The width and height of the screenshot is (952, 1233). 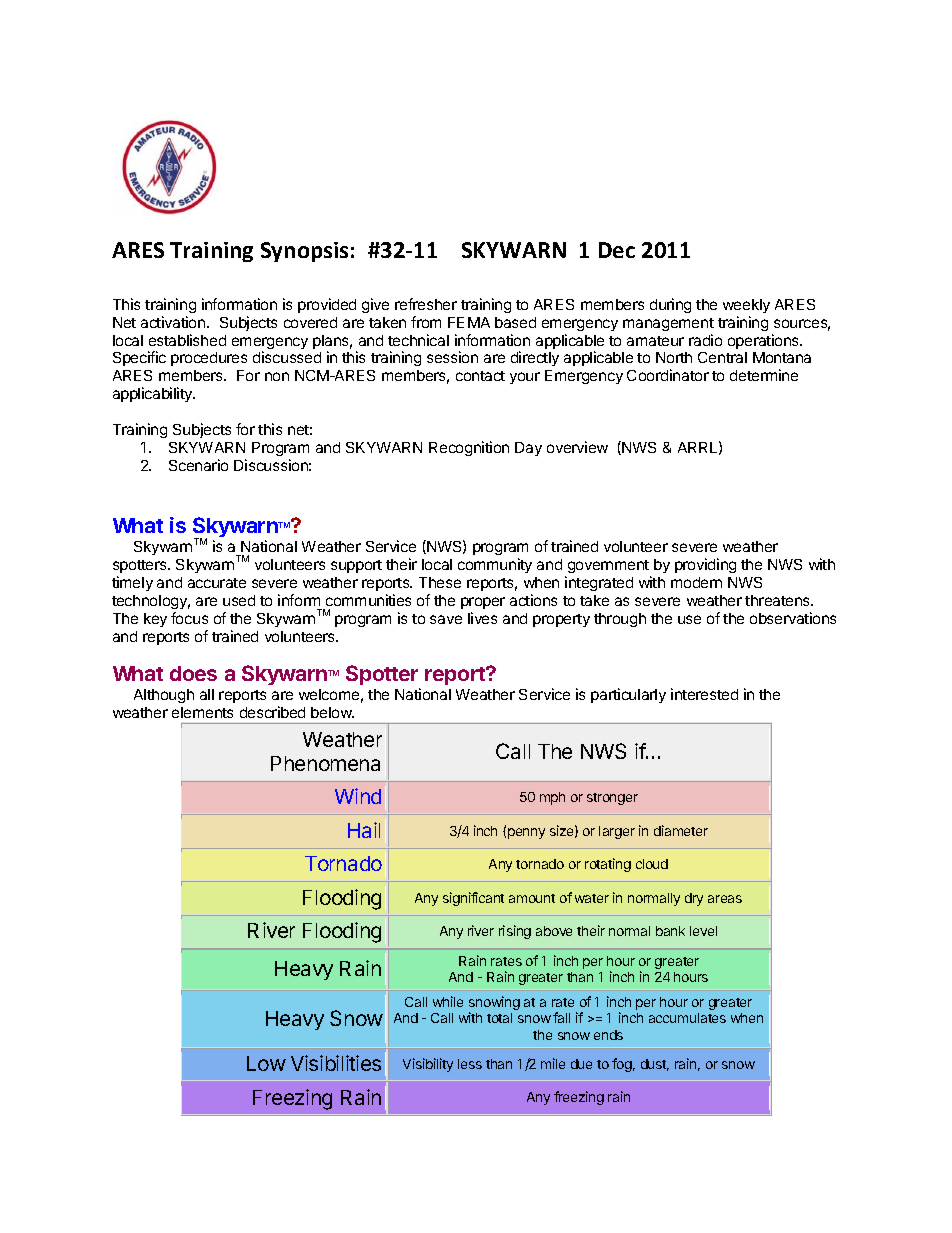 I want to click on save, so click(x=446, y=619).
